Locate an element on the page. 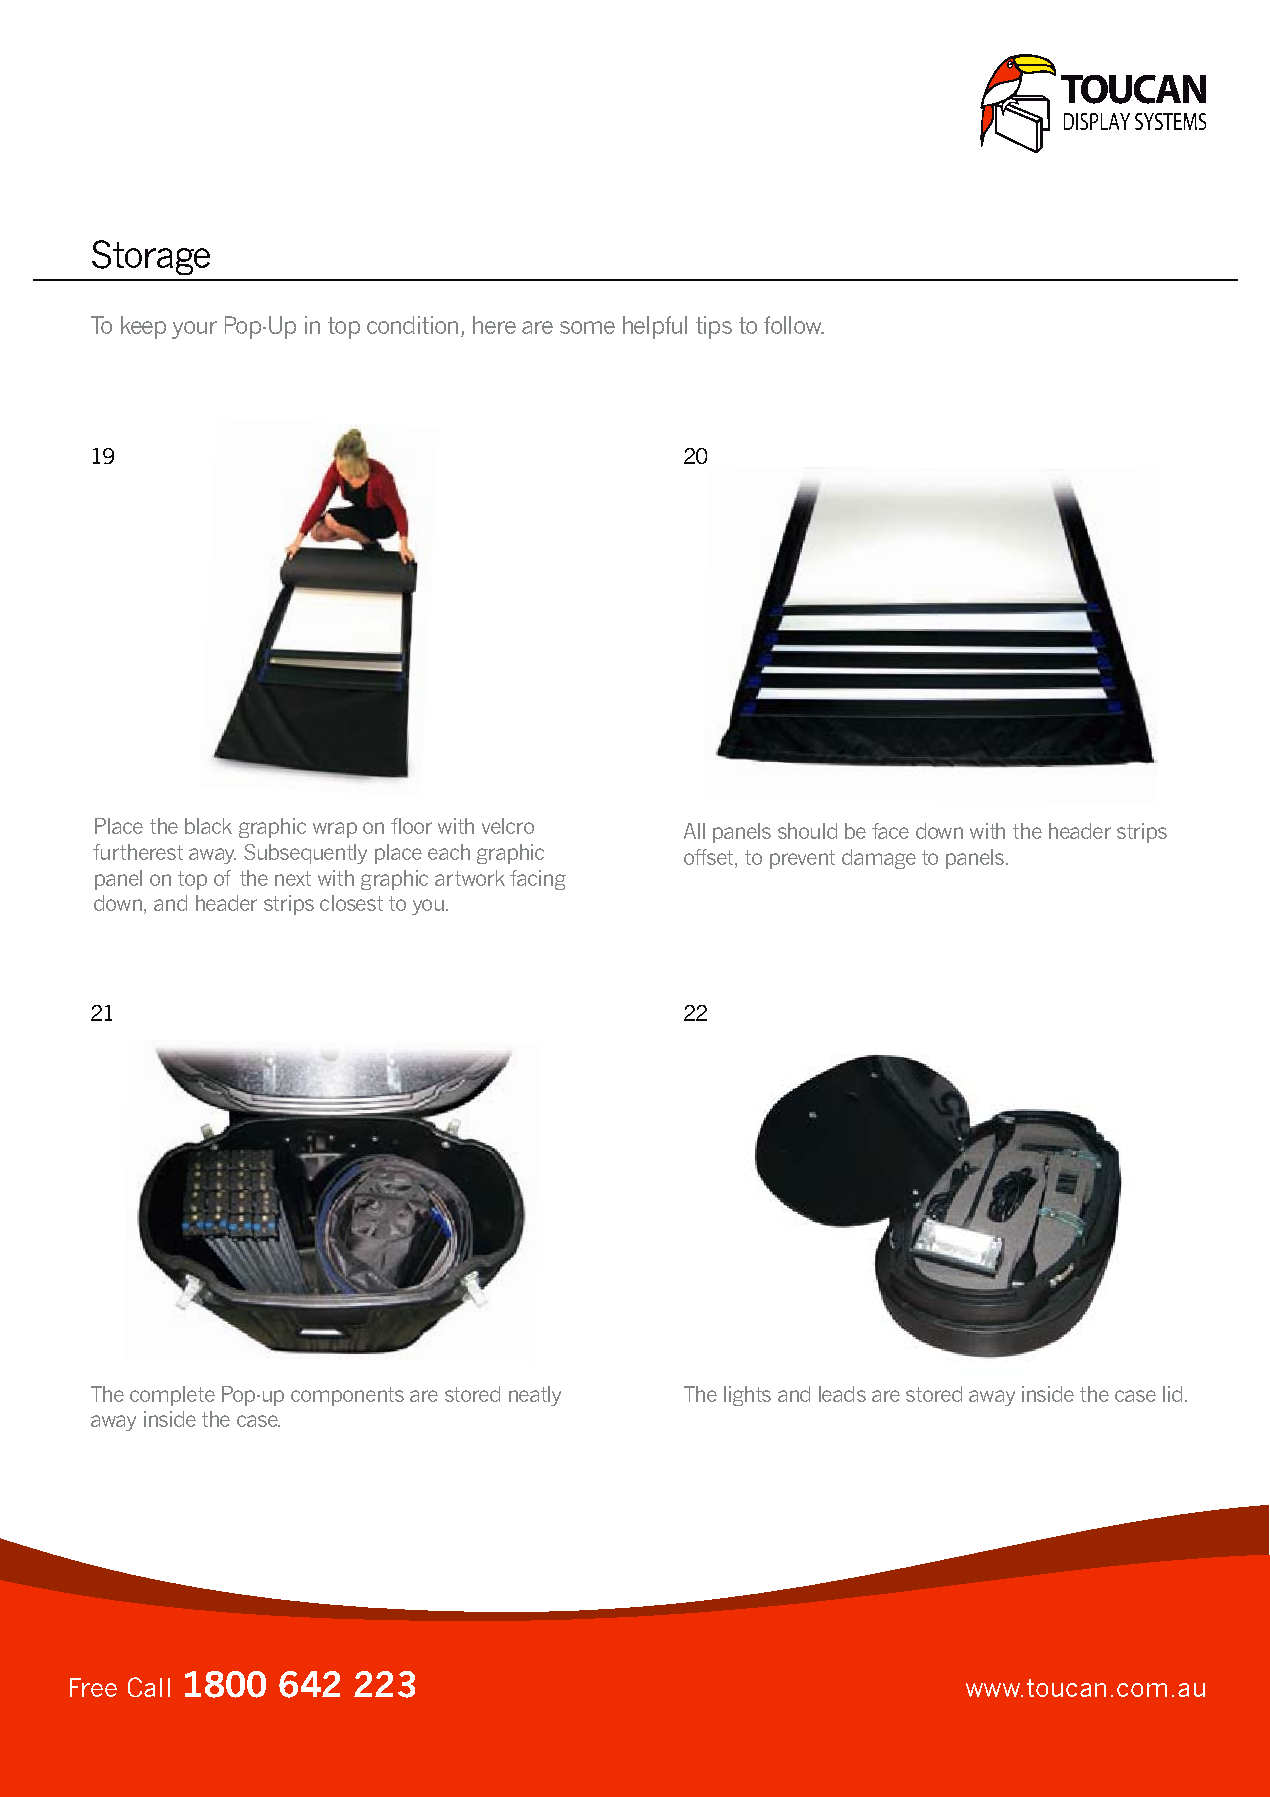  damage is located at coordinates (879, 859).
